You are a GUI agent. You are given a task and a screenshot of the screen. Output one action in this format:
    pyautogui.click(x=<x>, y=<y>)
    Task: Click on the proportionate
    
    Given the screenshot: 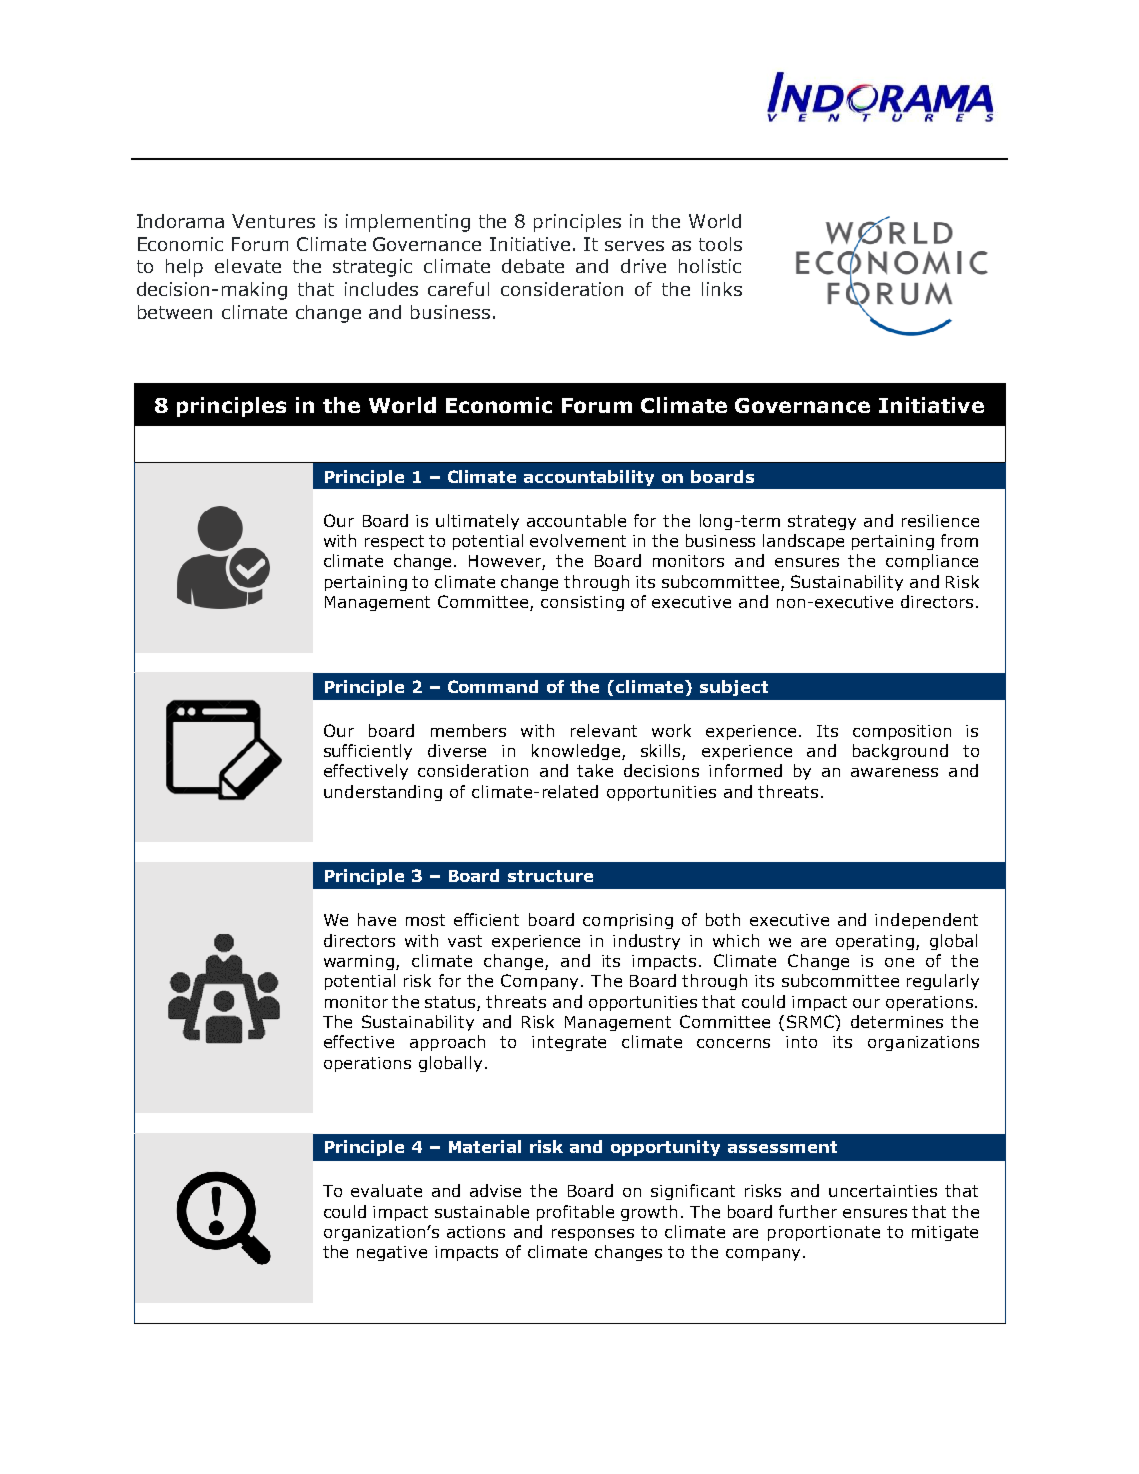 What is the action you would take?
    pyautogui.click(x=824, y=1233)
